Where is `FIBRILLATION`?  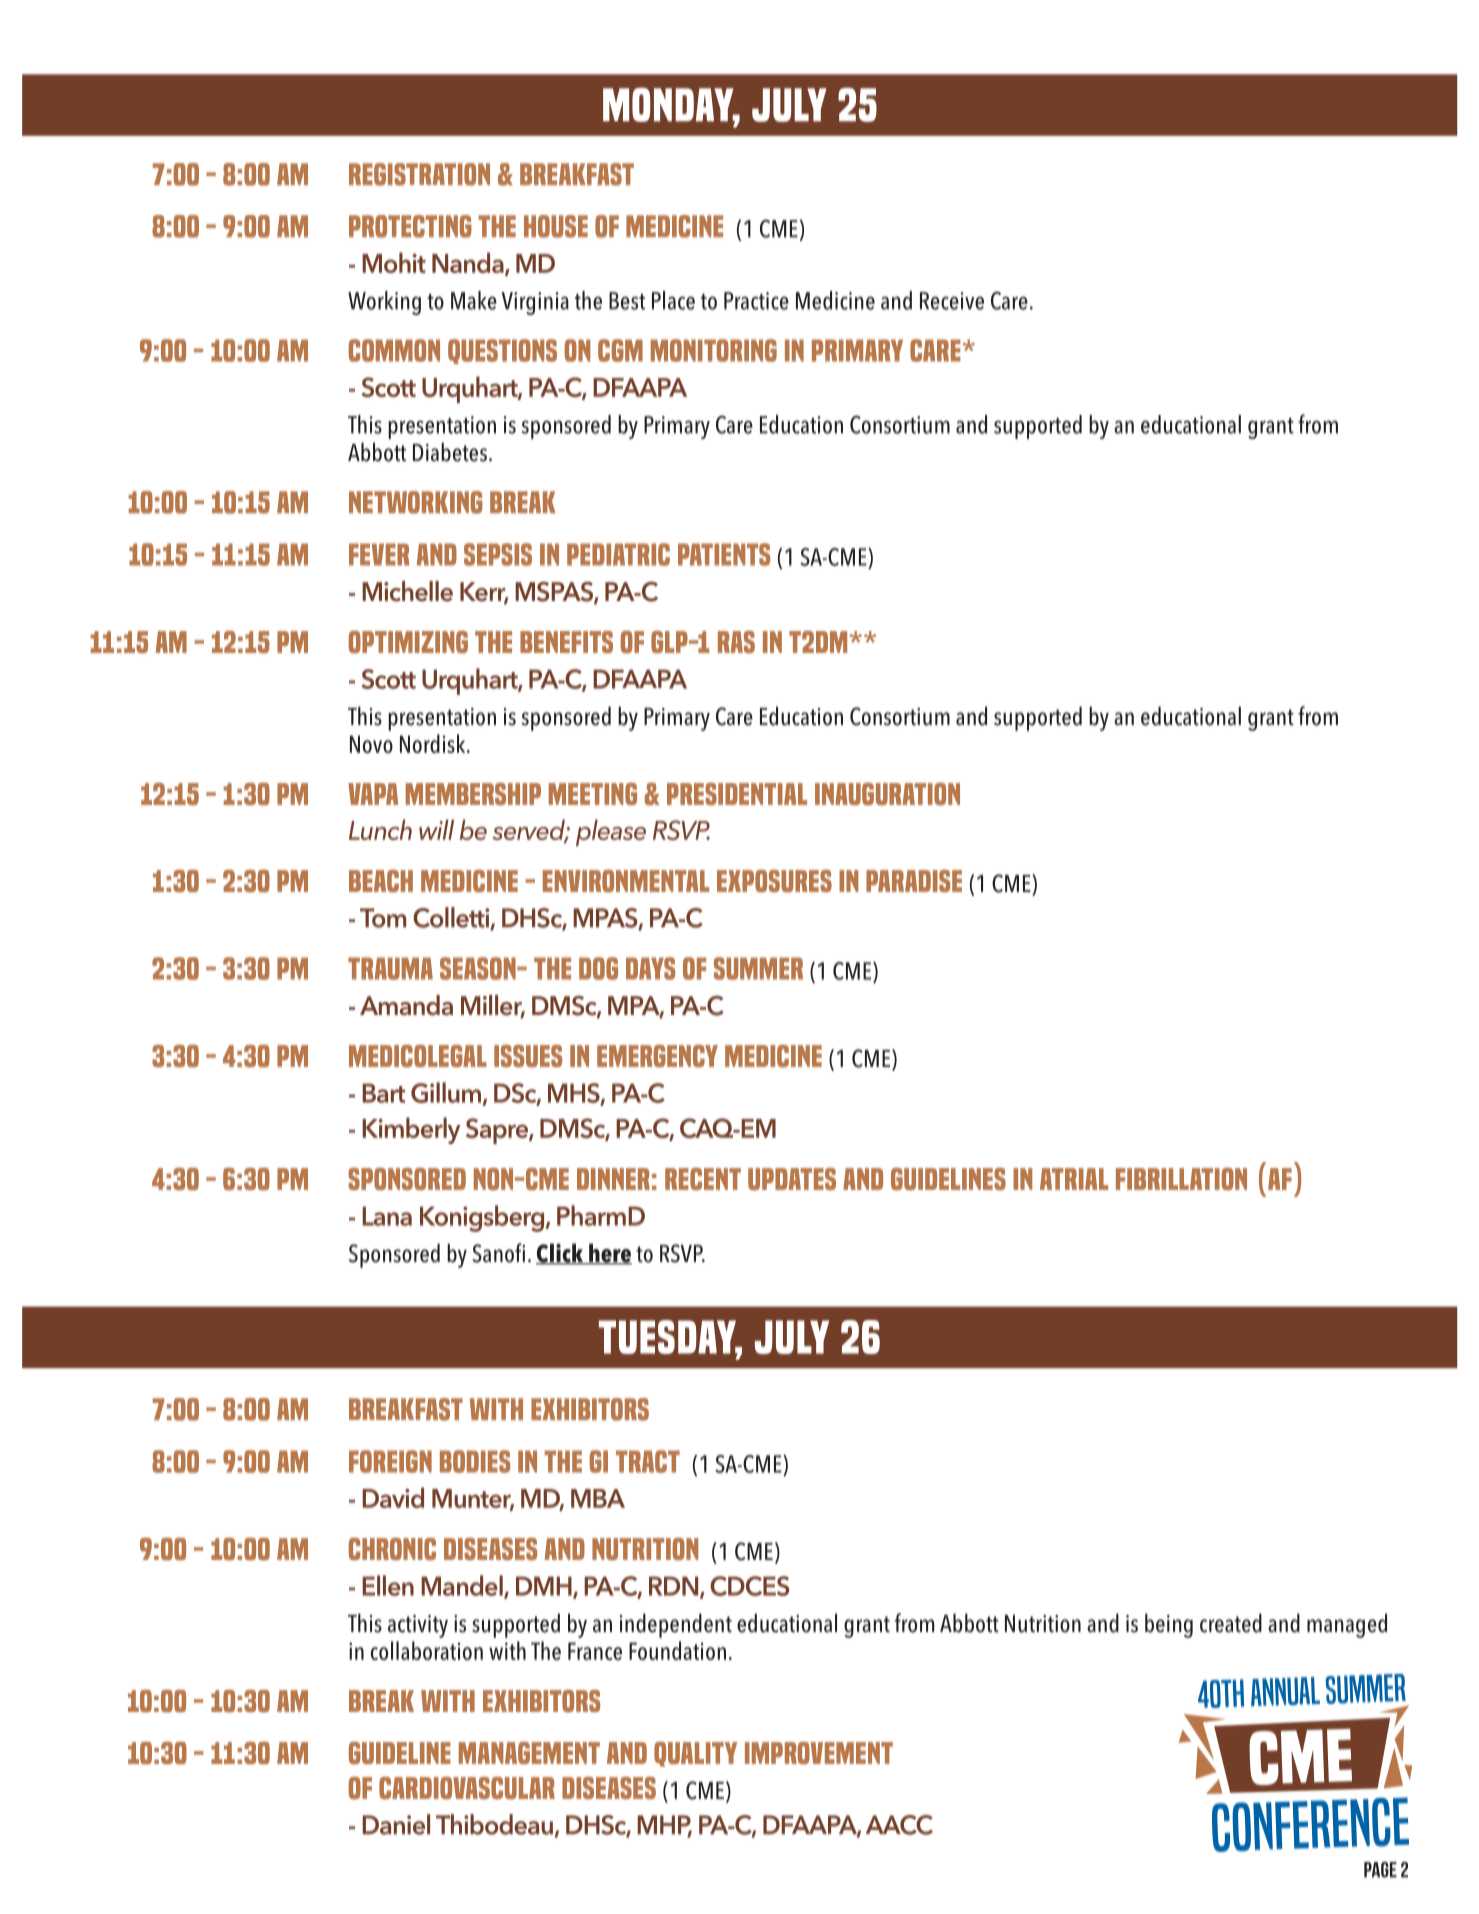 FIBRILLATION is located at coordinates (1181, 1179).
